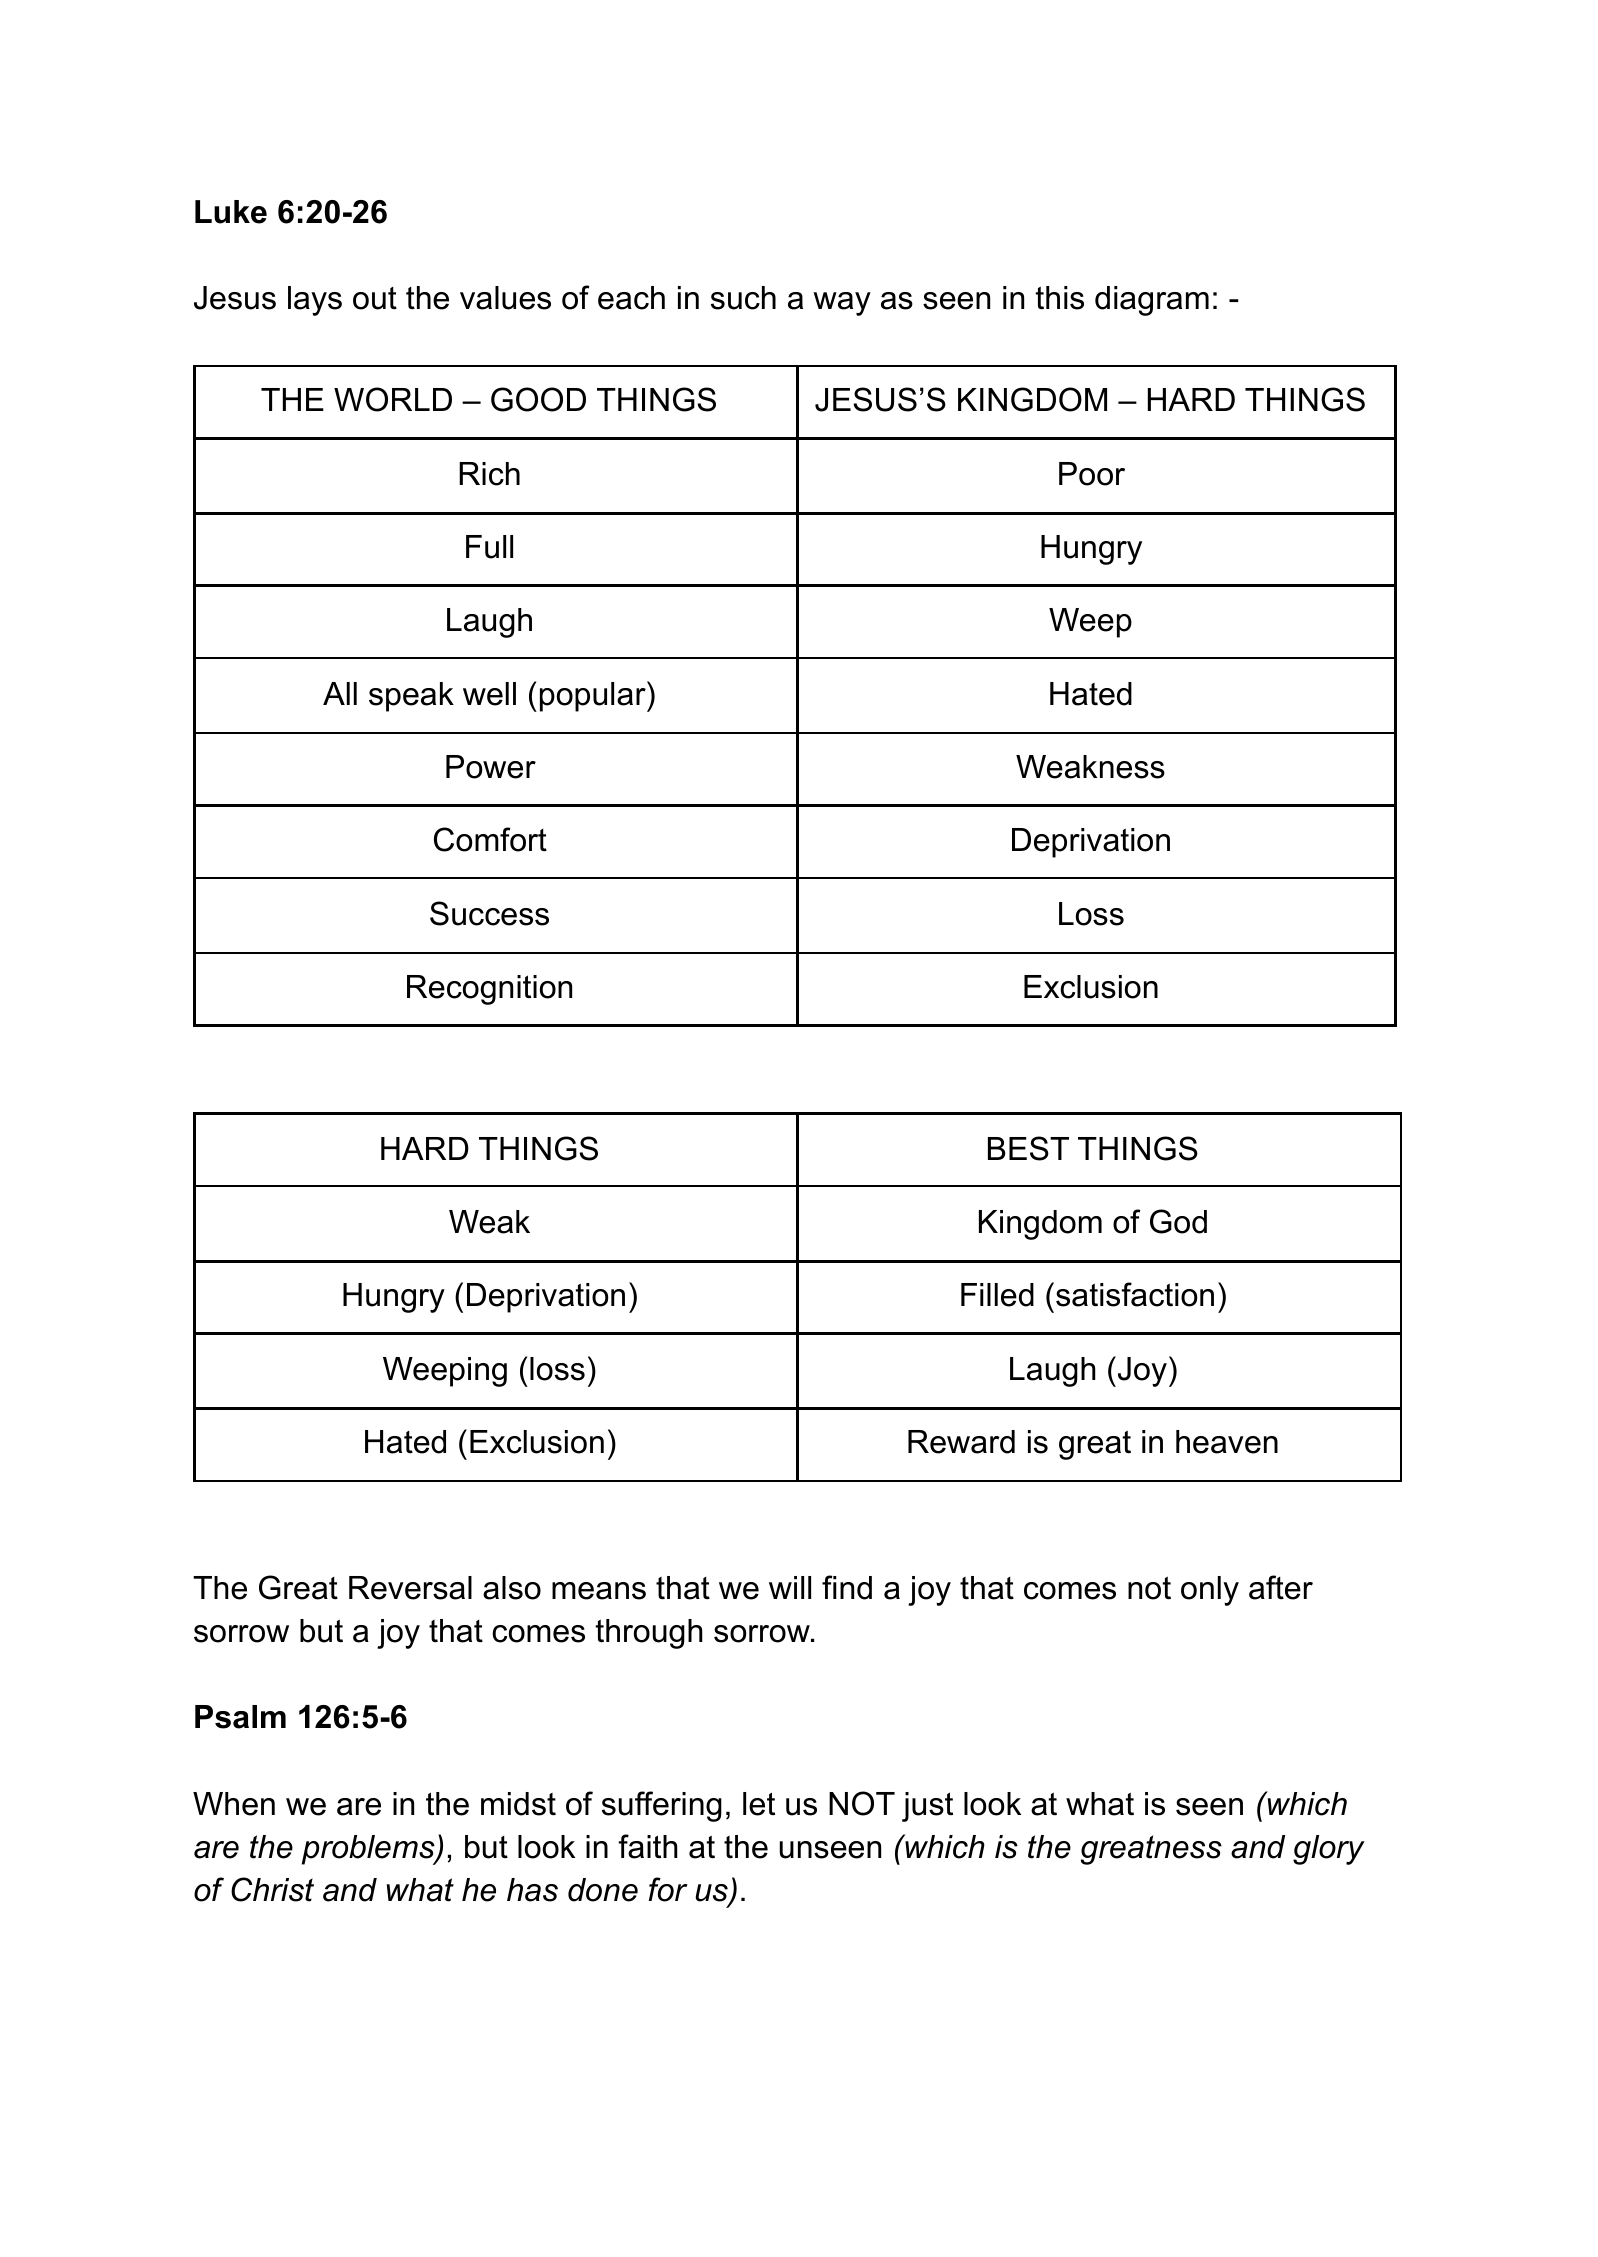 This screenshot has height=2257, width=1598. I want to click on let, so click(759, 1804).
